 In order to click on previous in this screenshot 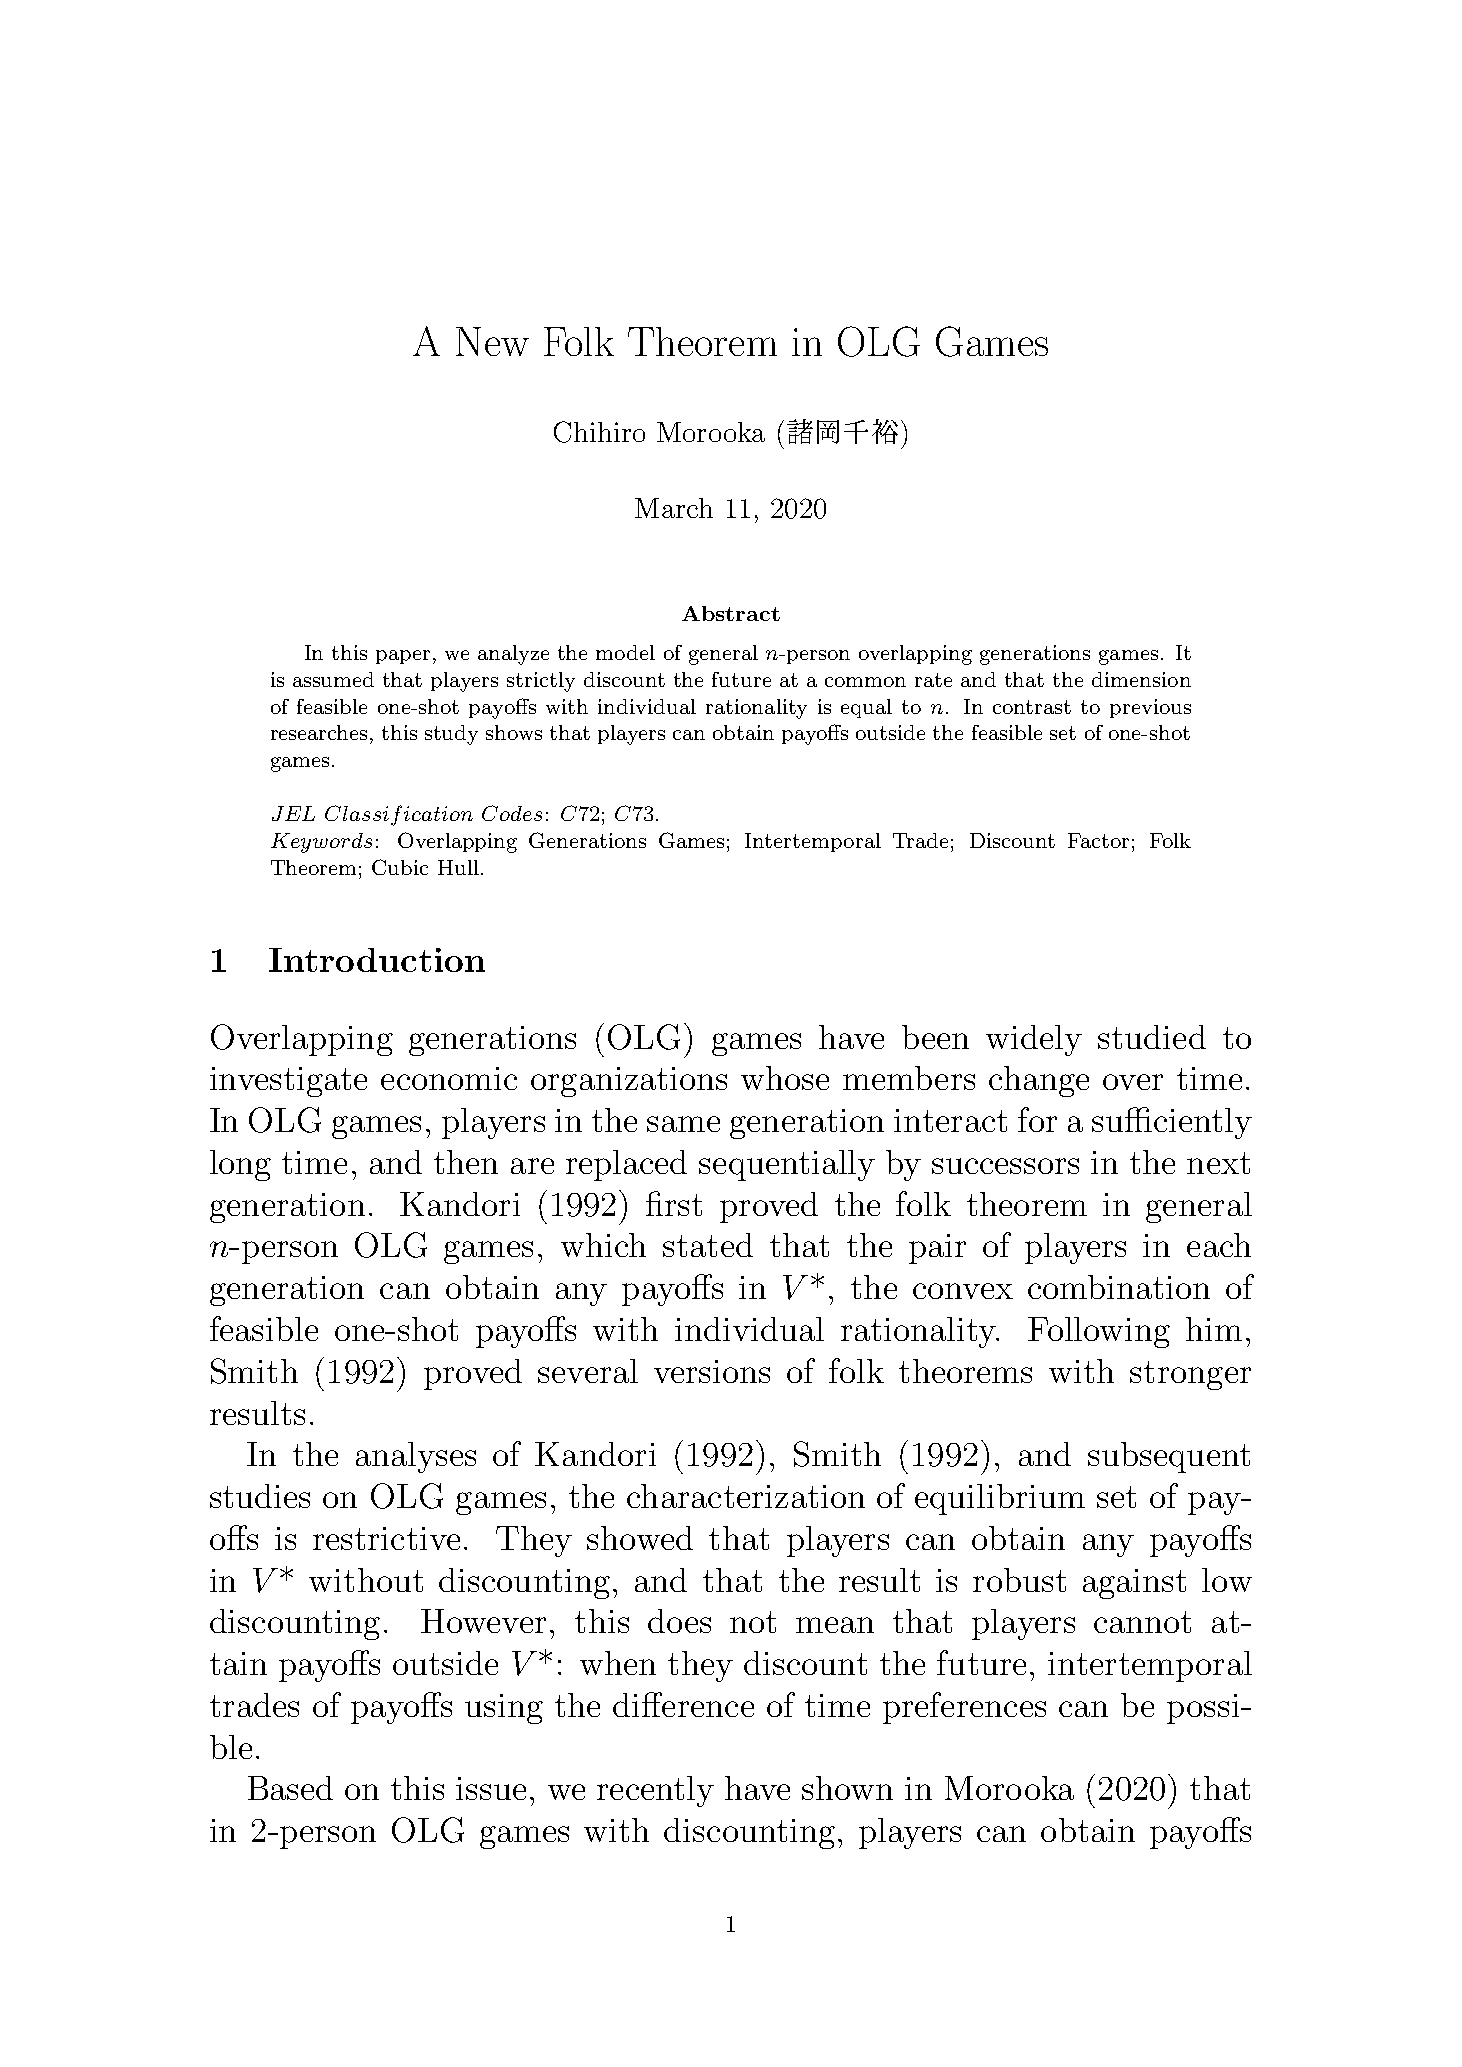, I will do `click(1150, 708)`.
